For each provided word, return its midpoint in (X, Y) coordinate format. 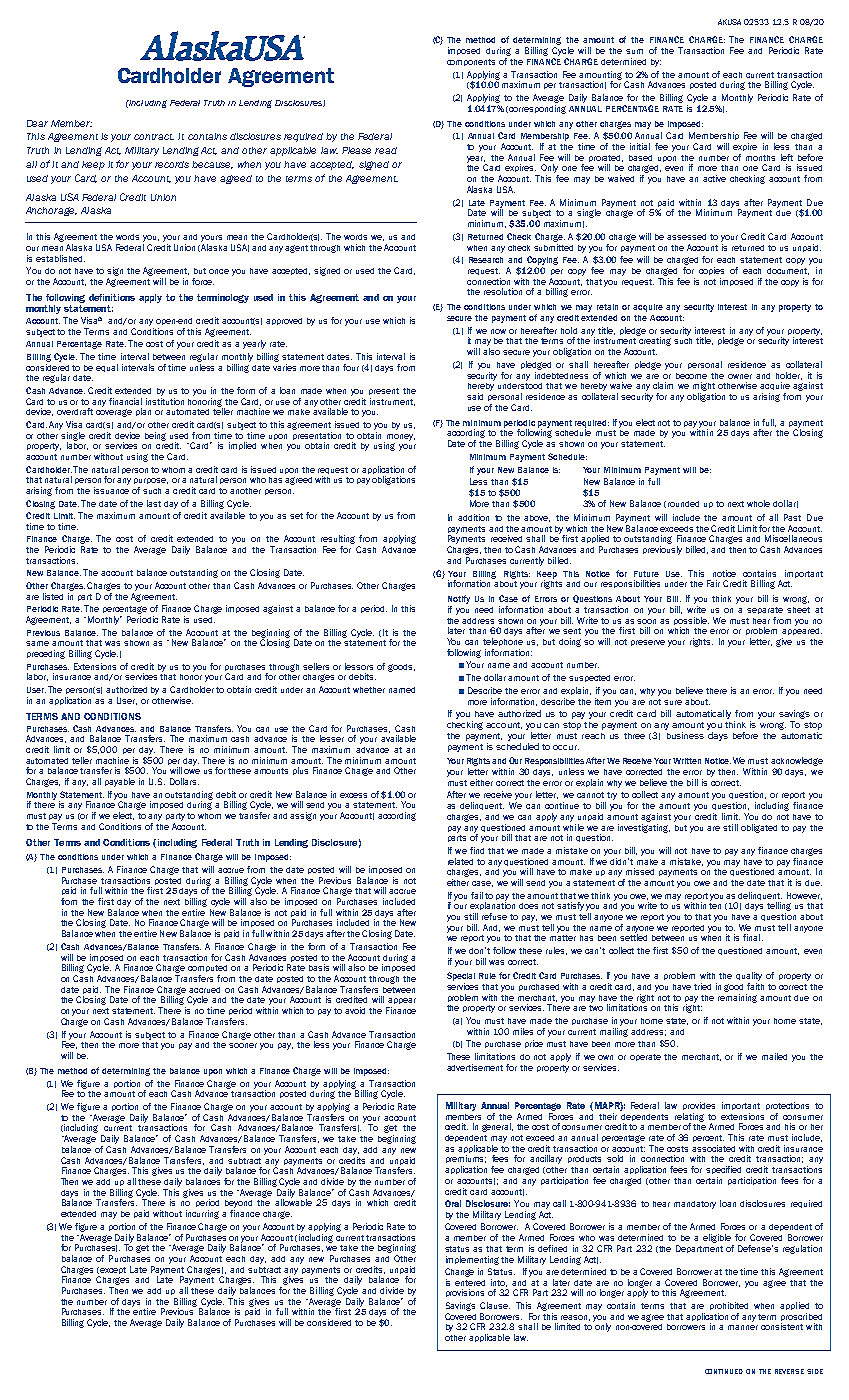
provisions (465, 1293)
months (760, 158)
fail (477, 895)
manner (743, 1327)
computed (207, 968)
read (386, 150)
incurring (202, 1214)
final (751, 937)
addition (473, 517)
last (154, 503)
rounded (683, 504)
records (172, 164)
